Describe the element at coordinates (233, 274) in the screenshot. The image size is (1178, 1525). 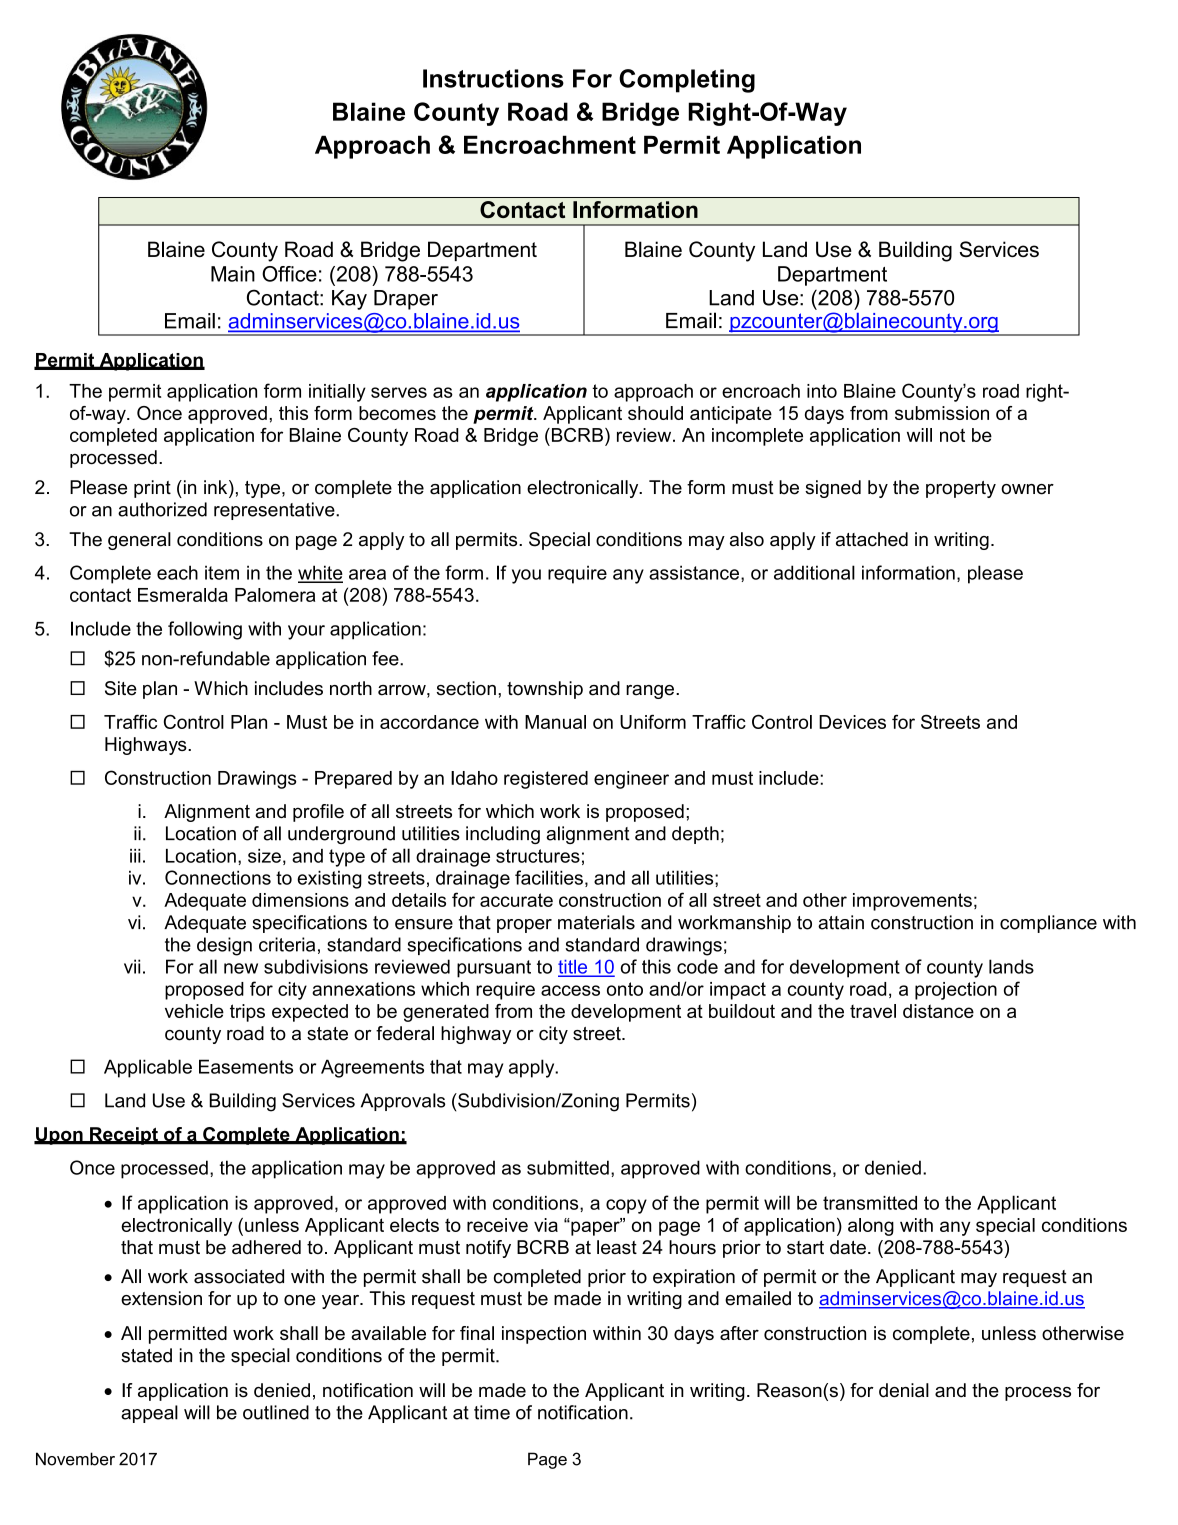
I see `Main` at that location.
